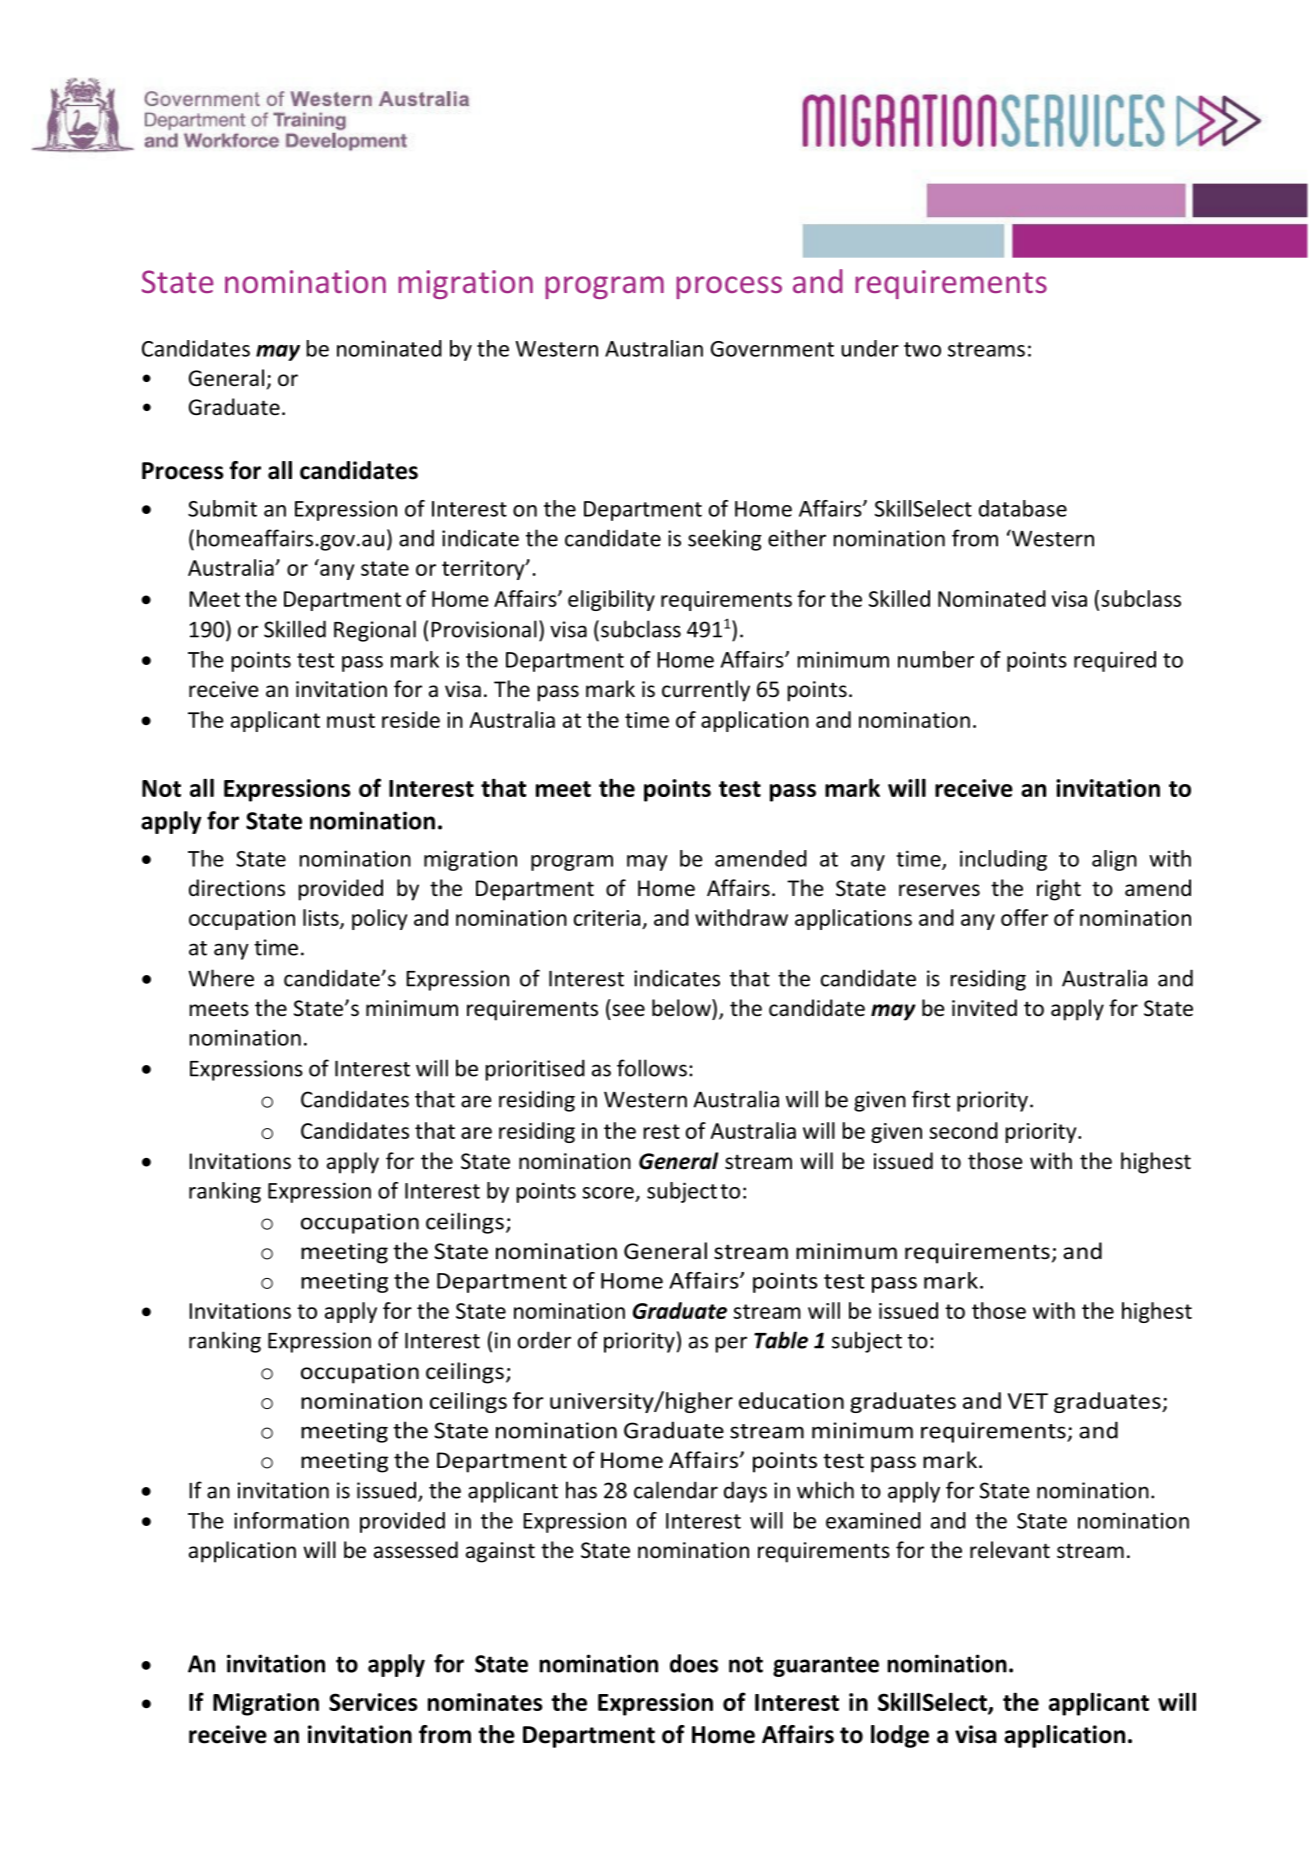 This image has height=1857, width=1314. What do you see at coordinates (373, 1702) in the image?
I see `Services` at bounding box center [373, 1702].
